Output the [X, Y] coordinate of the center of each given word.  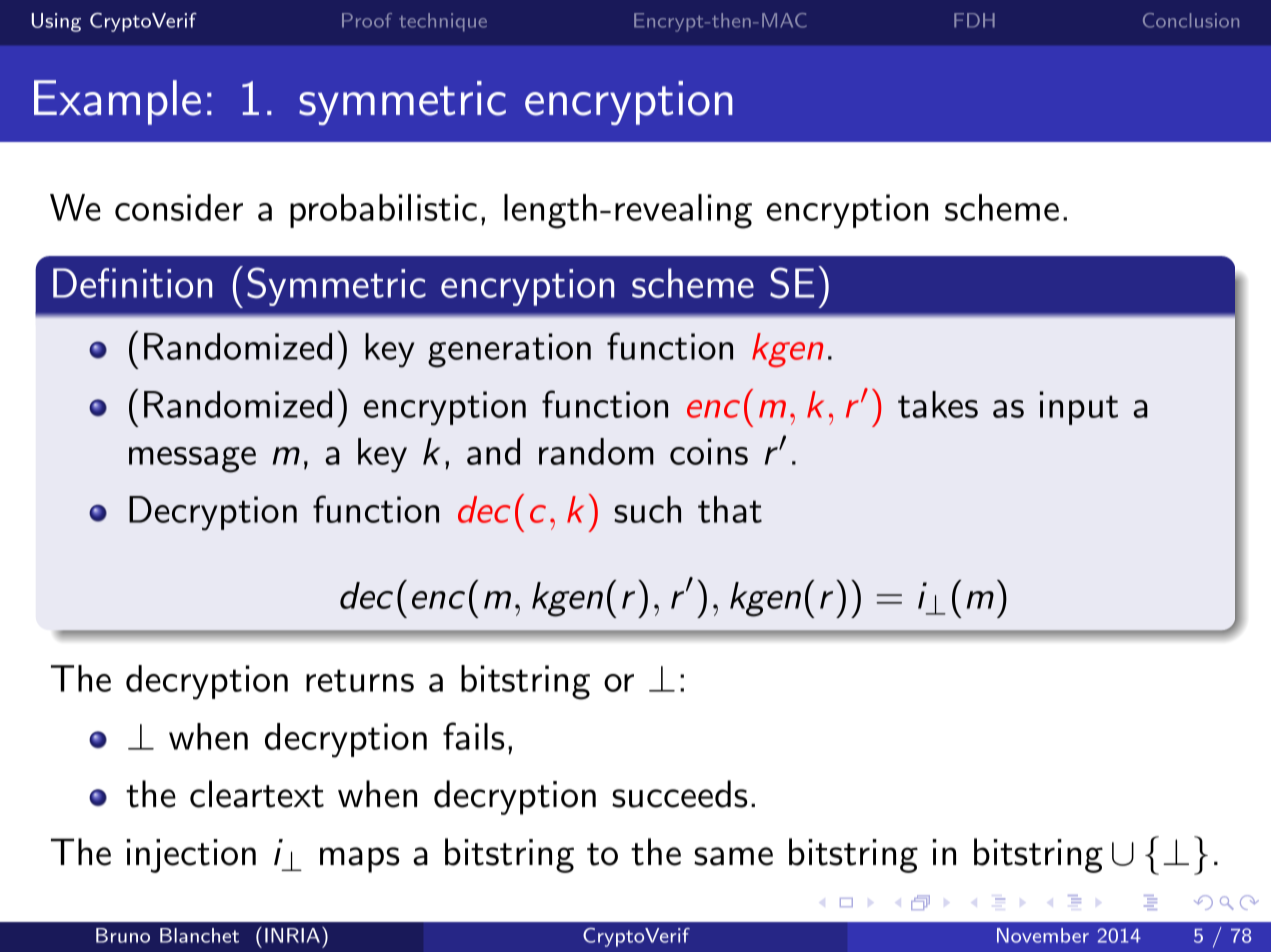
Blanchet [199, 935]
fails [474, 736]
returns [360, 680]
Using [56, 22]
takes [938, 404]
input [1079, 408]
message [192, 460]
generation [509, 350]
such [647, 509]
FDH [974, 20]
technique [443, 22]
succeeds [680, 794]
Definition [132, 283]
